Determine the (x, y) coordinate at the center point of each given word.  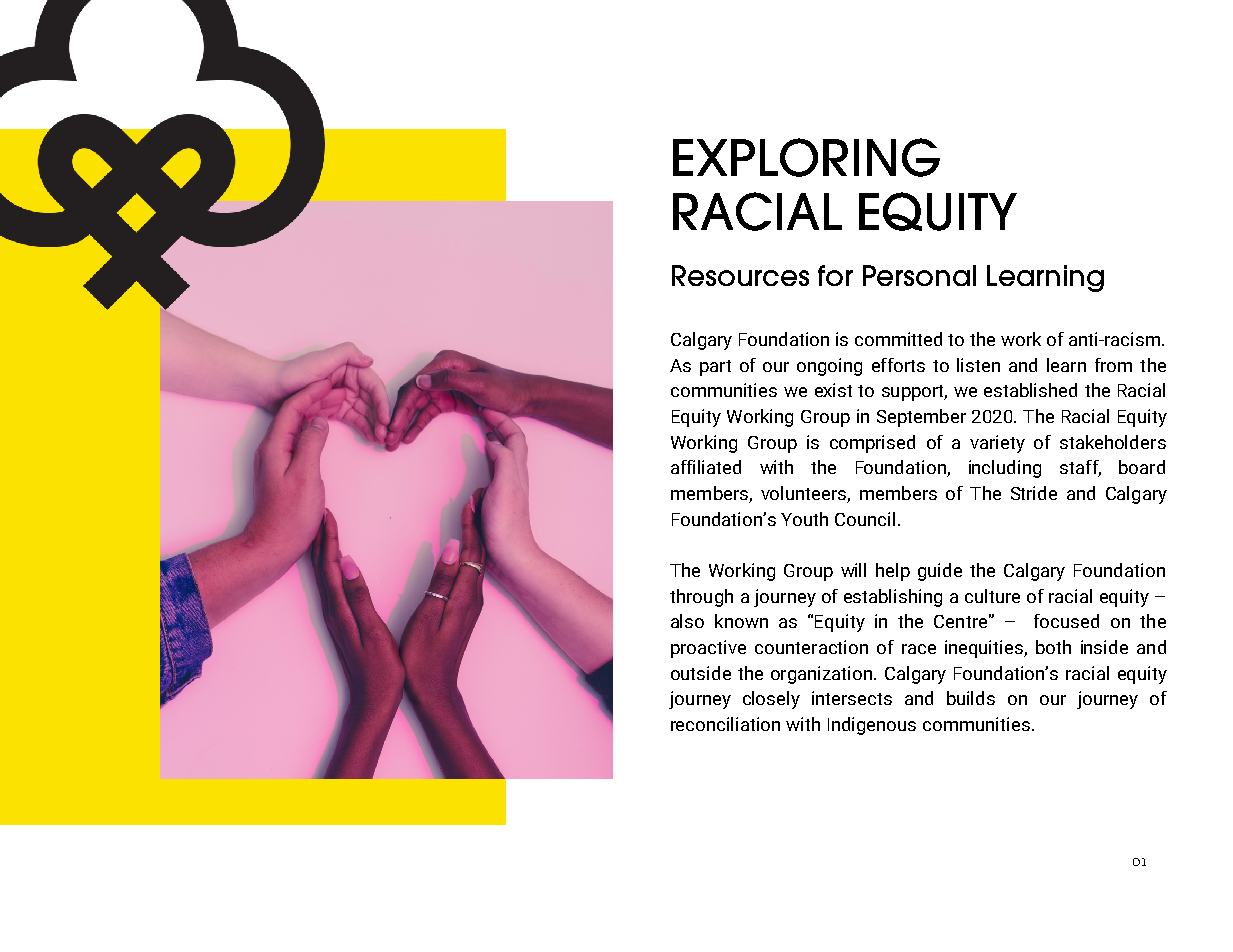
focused (1066, 621)
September (921, 418)
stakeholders (1113, 442)
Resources (740, 275)
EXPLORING (806, 157)
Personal (919, 275)
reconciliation (725, 724)
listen (978, 365)
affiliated (706, 467)
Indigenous (872, 726)
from (1113, 365)
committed (898, 339)
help (893, 572)
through (701, 598)
